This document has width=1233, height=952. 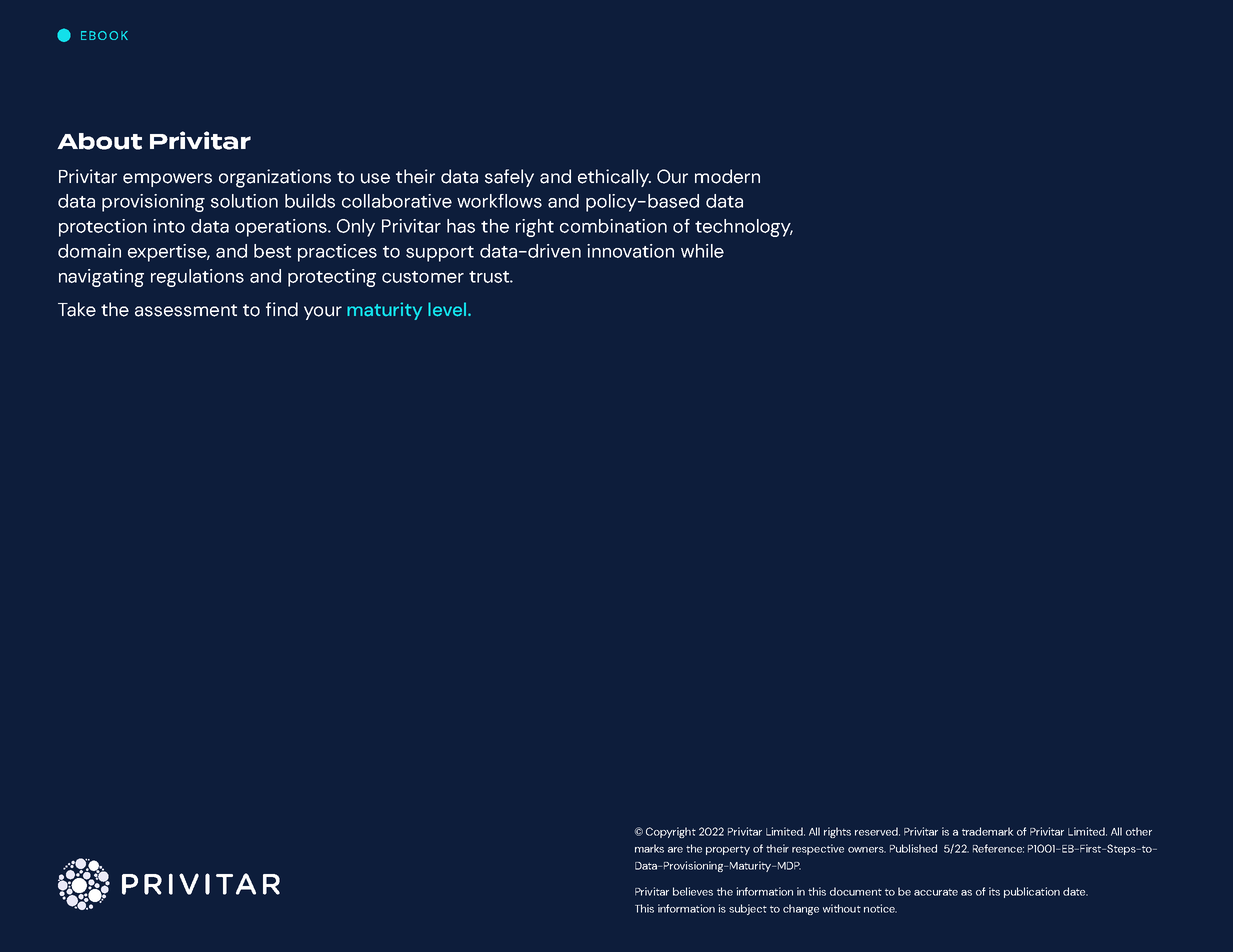 What do you see at coordinates (693, 891) in the document?
I see `believes` at bounding box center [693, 891].
